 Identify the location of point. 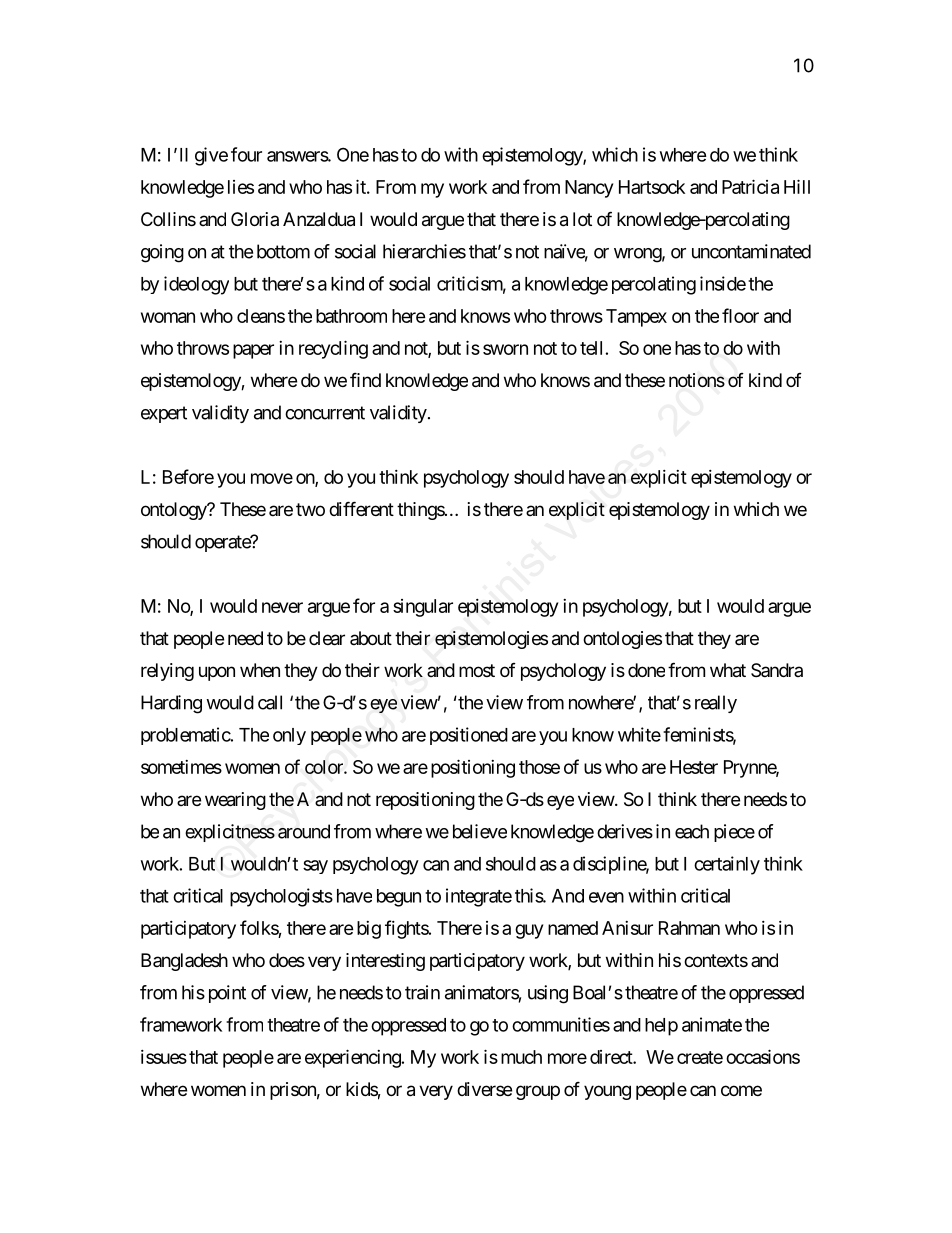
(227, 994).
